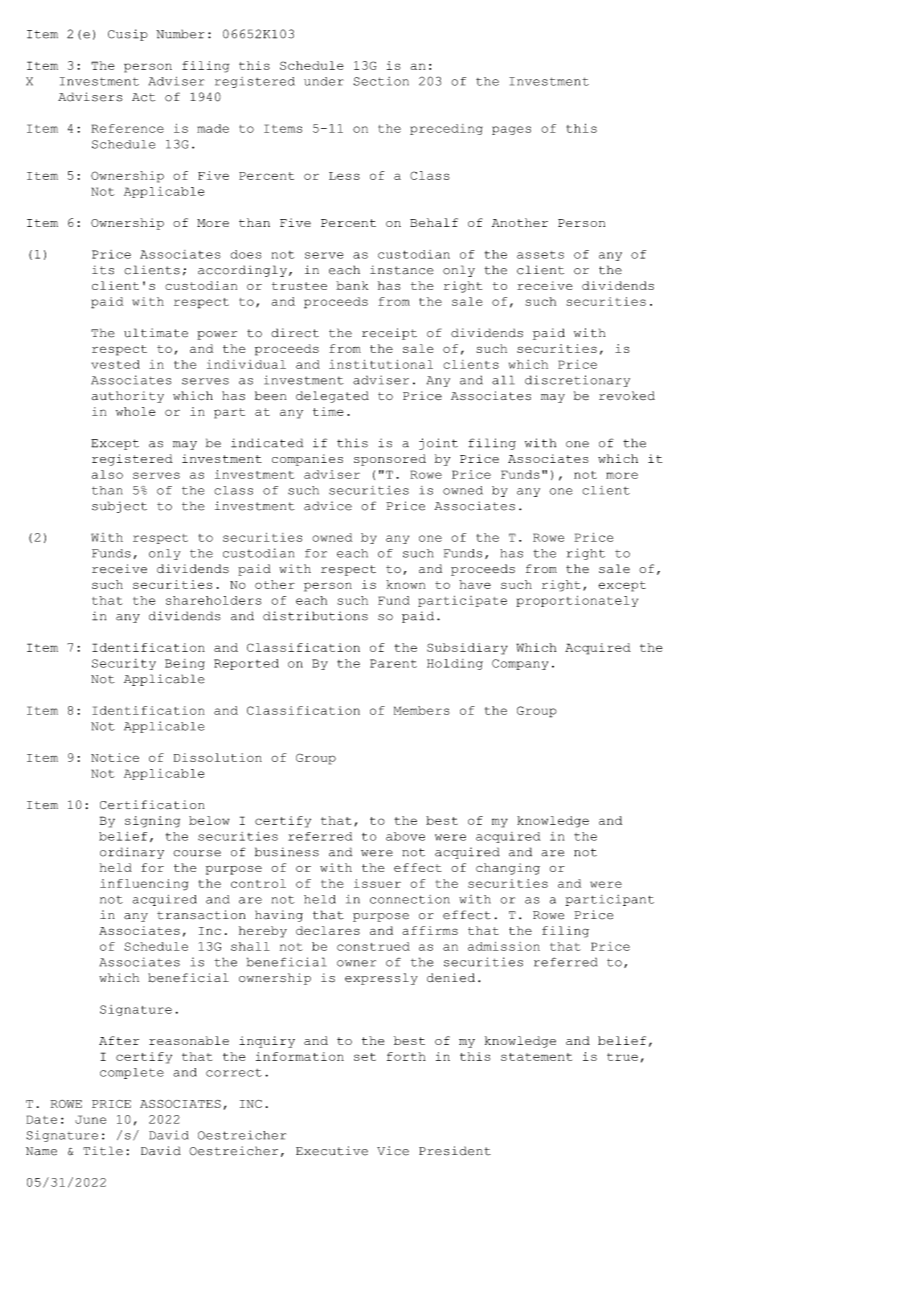 This image has width=924, height=1308. Describe the element at coordinates (511, 130) in the image. I see `pages` at that location.
